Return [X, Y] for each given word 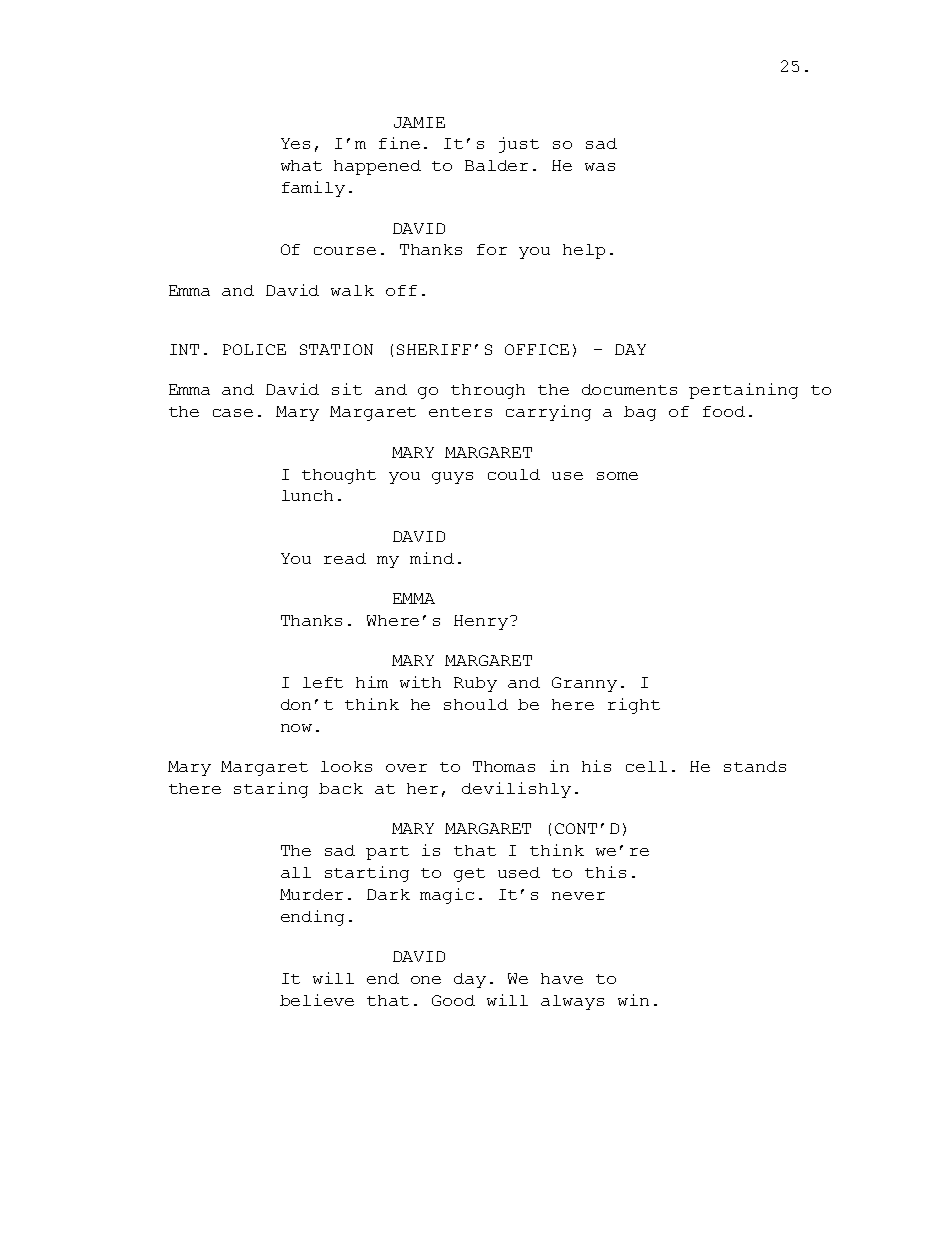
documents [629, 389]
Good [453, 1000]
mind [432, 558]
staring [271, 790]
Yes [295, 143]
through [488, 391]
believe [317, 1000]
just [519, 145]
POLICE [254, 349]
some [617, 476]
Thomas [504, 766]
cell [646, 766]
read [345, 558]
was [600, 167]
